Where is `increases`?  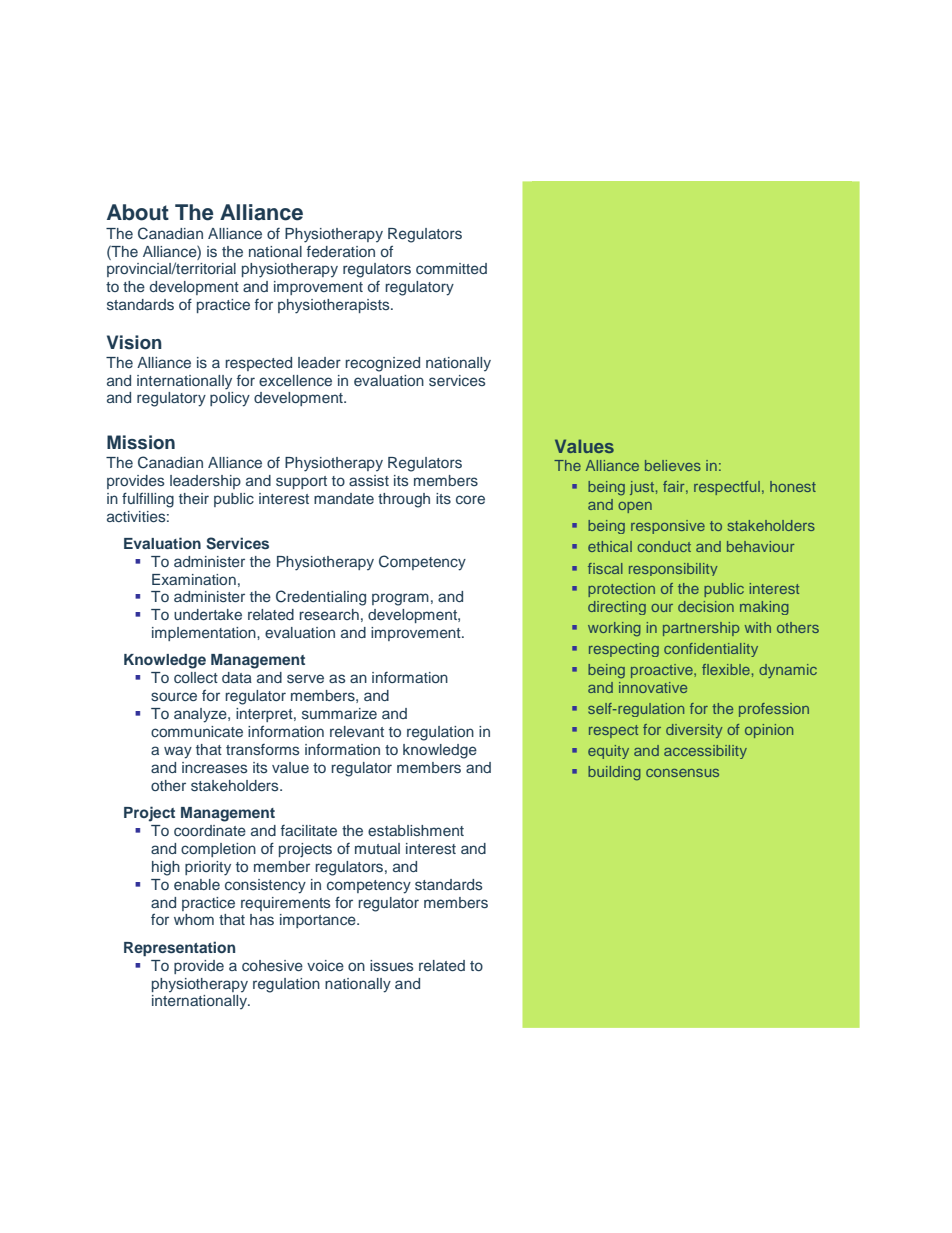
increases is located at coordinates (214, 767).
